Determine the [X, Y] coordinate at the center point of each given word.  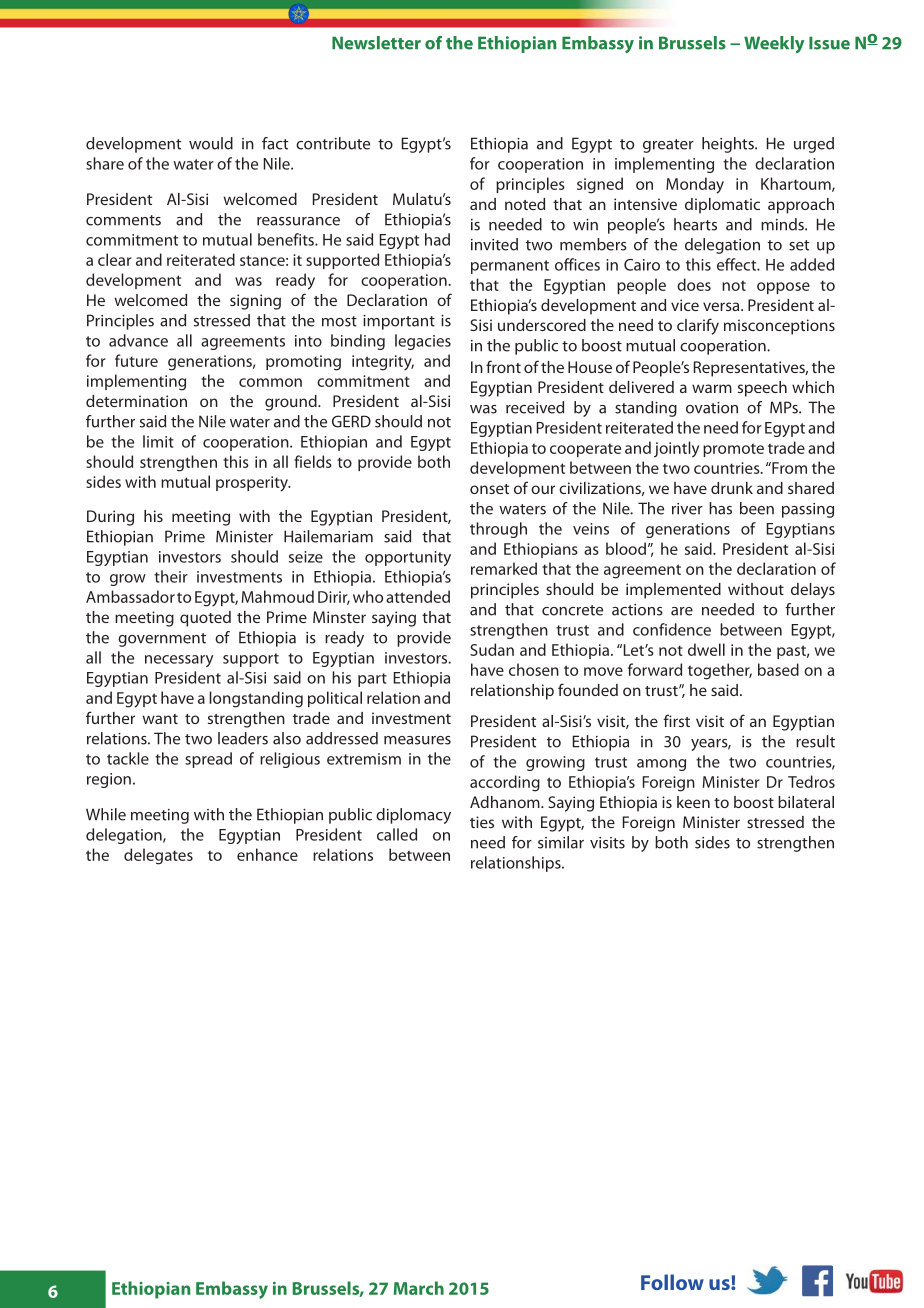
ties [482, 822]
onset [489, 489]
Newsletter [376, 43]
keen [693, 802]
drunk [732, 488]
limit [158, 441]
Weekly [774, 44]
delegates [158, 856]
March [419, 1288]
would [211, 143]
